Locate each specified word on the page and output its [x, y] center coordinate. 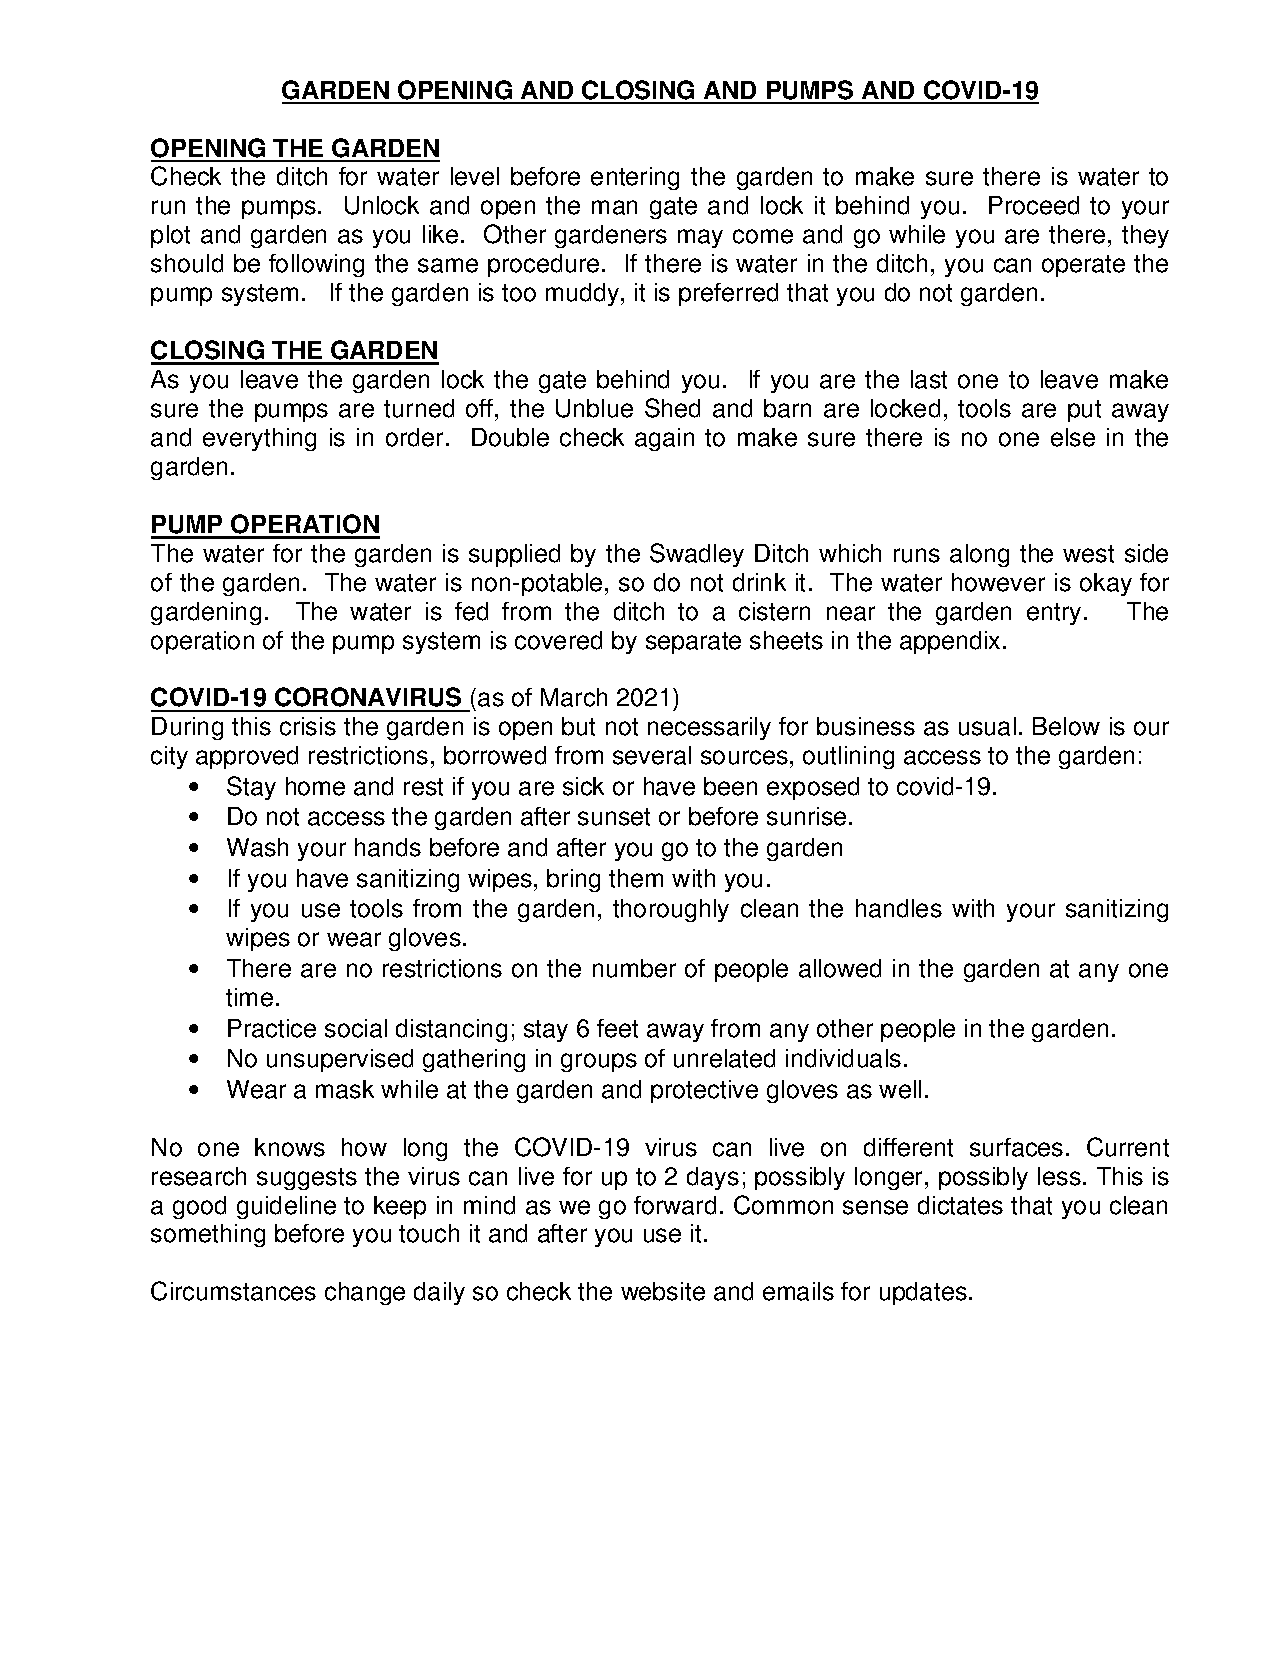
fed [471, 611]
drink [759, 582]
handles [899, 908]
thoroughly [671, 910]
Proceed [1034, 205]
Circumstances [233, 1291]
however [998, 582]
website [663, 1291]
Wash [257, 847]
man [614, 207]
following [316, 265]
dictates [960, 1205]
